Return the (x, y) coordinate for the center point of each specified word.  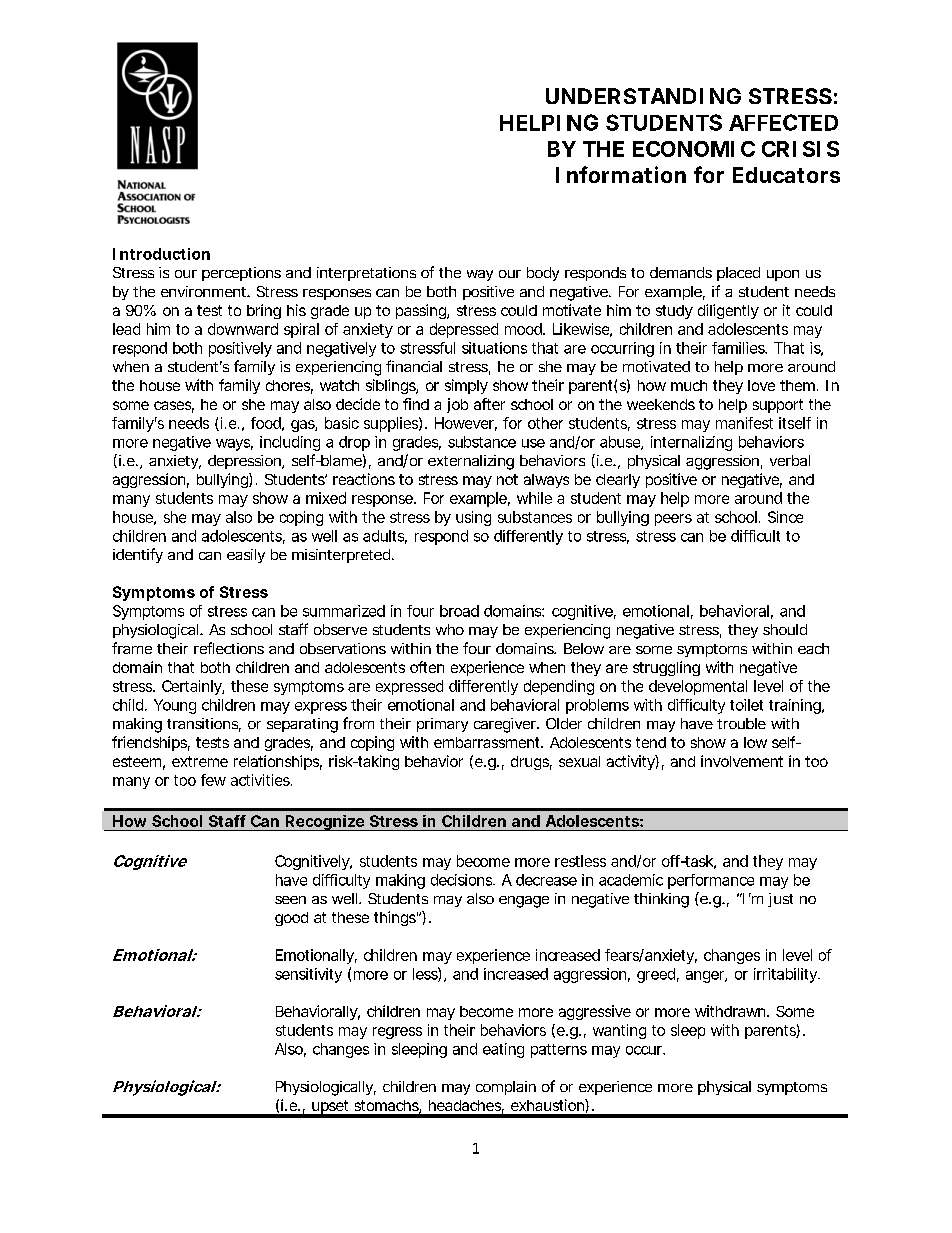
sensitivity (308, 975)
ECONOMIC (694, 149)
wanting (619, 1031)
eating (503, 1050)
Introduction (161, 254)
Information (621, 174)
